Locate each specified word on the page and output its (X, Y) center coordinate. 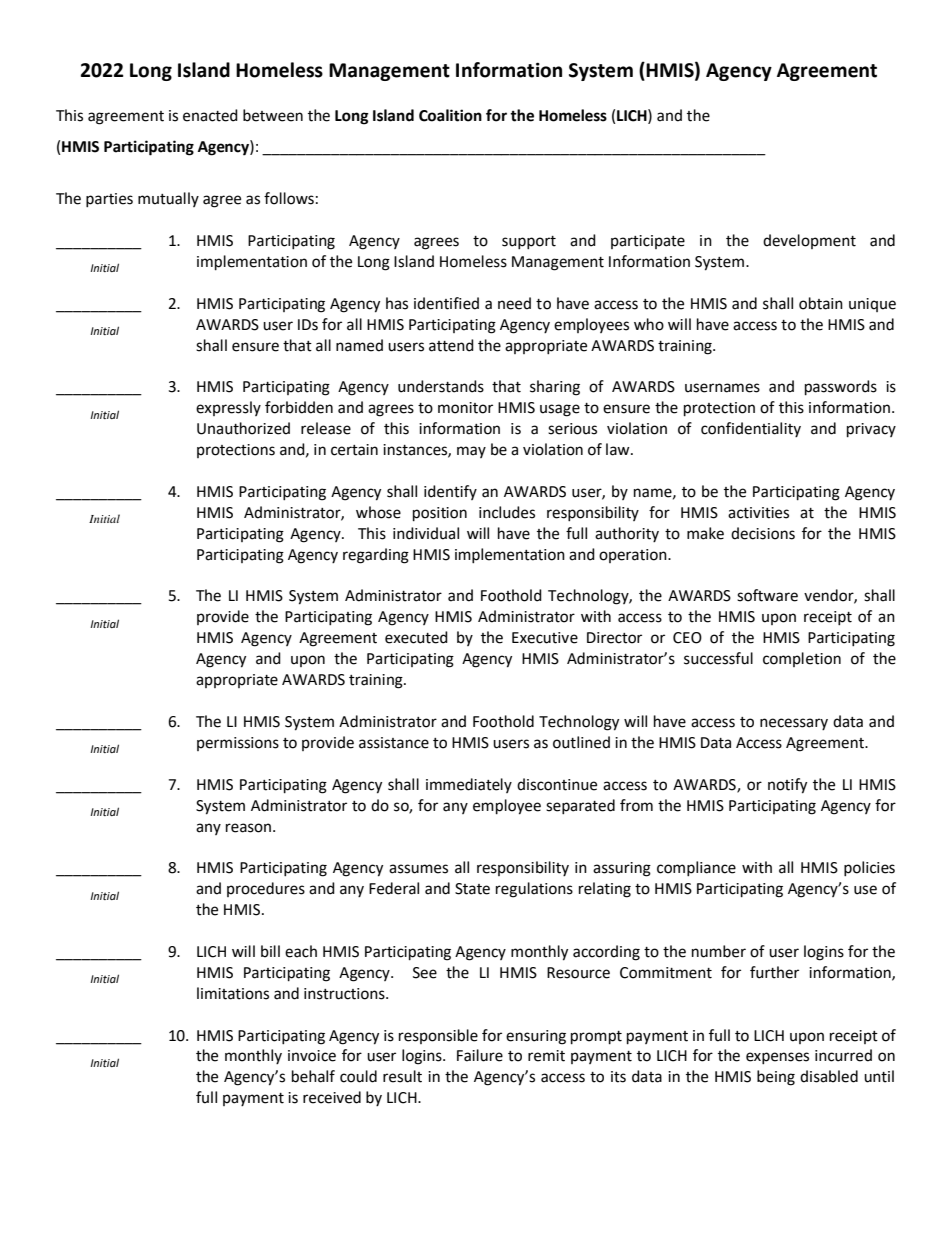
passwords (841, 388)
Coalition (450, 115)
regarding (376, 556)
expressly (228, 408)
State (472, 889)
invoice (312, 1056)
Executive (545, 638)
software (767, 595)
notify (787, 786)
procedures (266, 889)
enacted (210, 115)
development (809, 241)
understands (441, 386)
